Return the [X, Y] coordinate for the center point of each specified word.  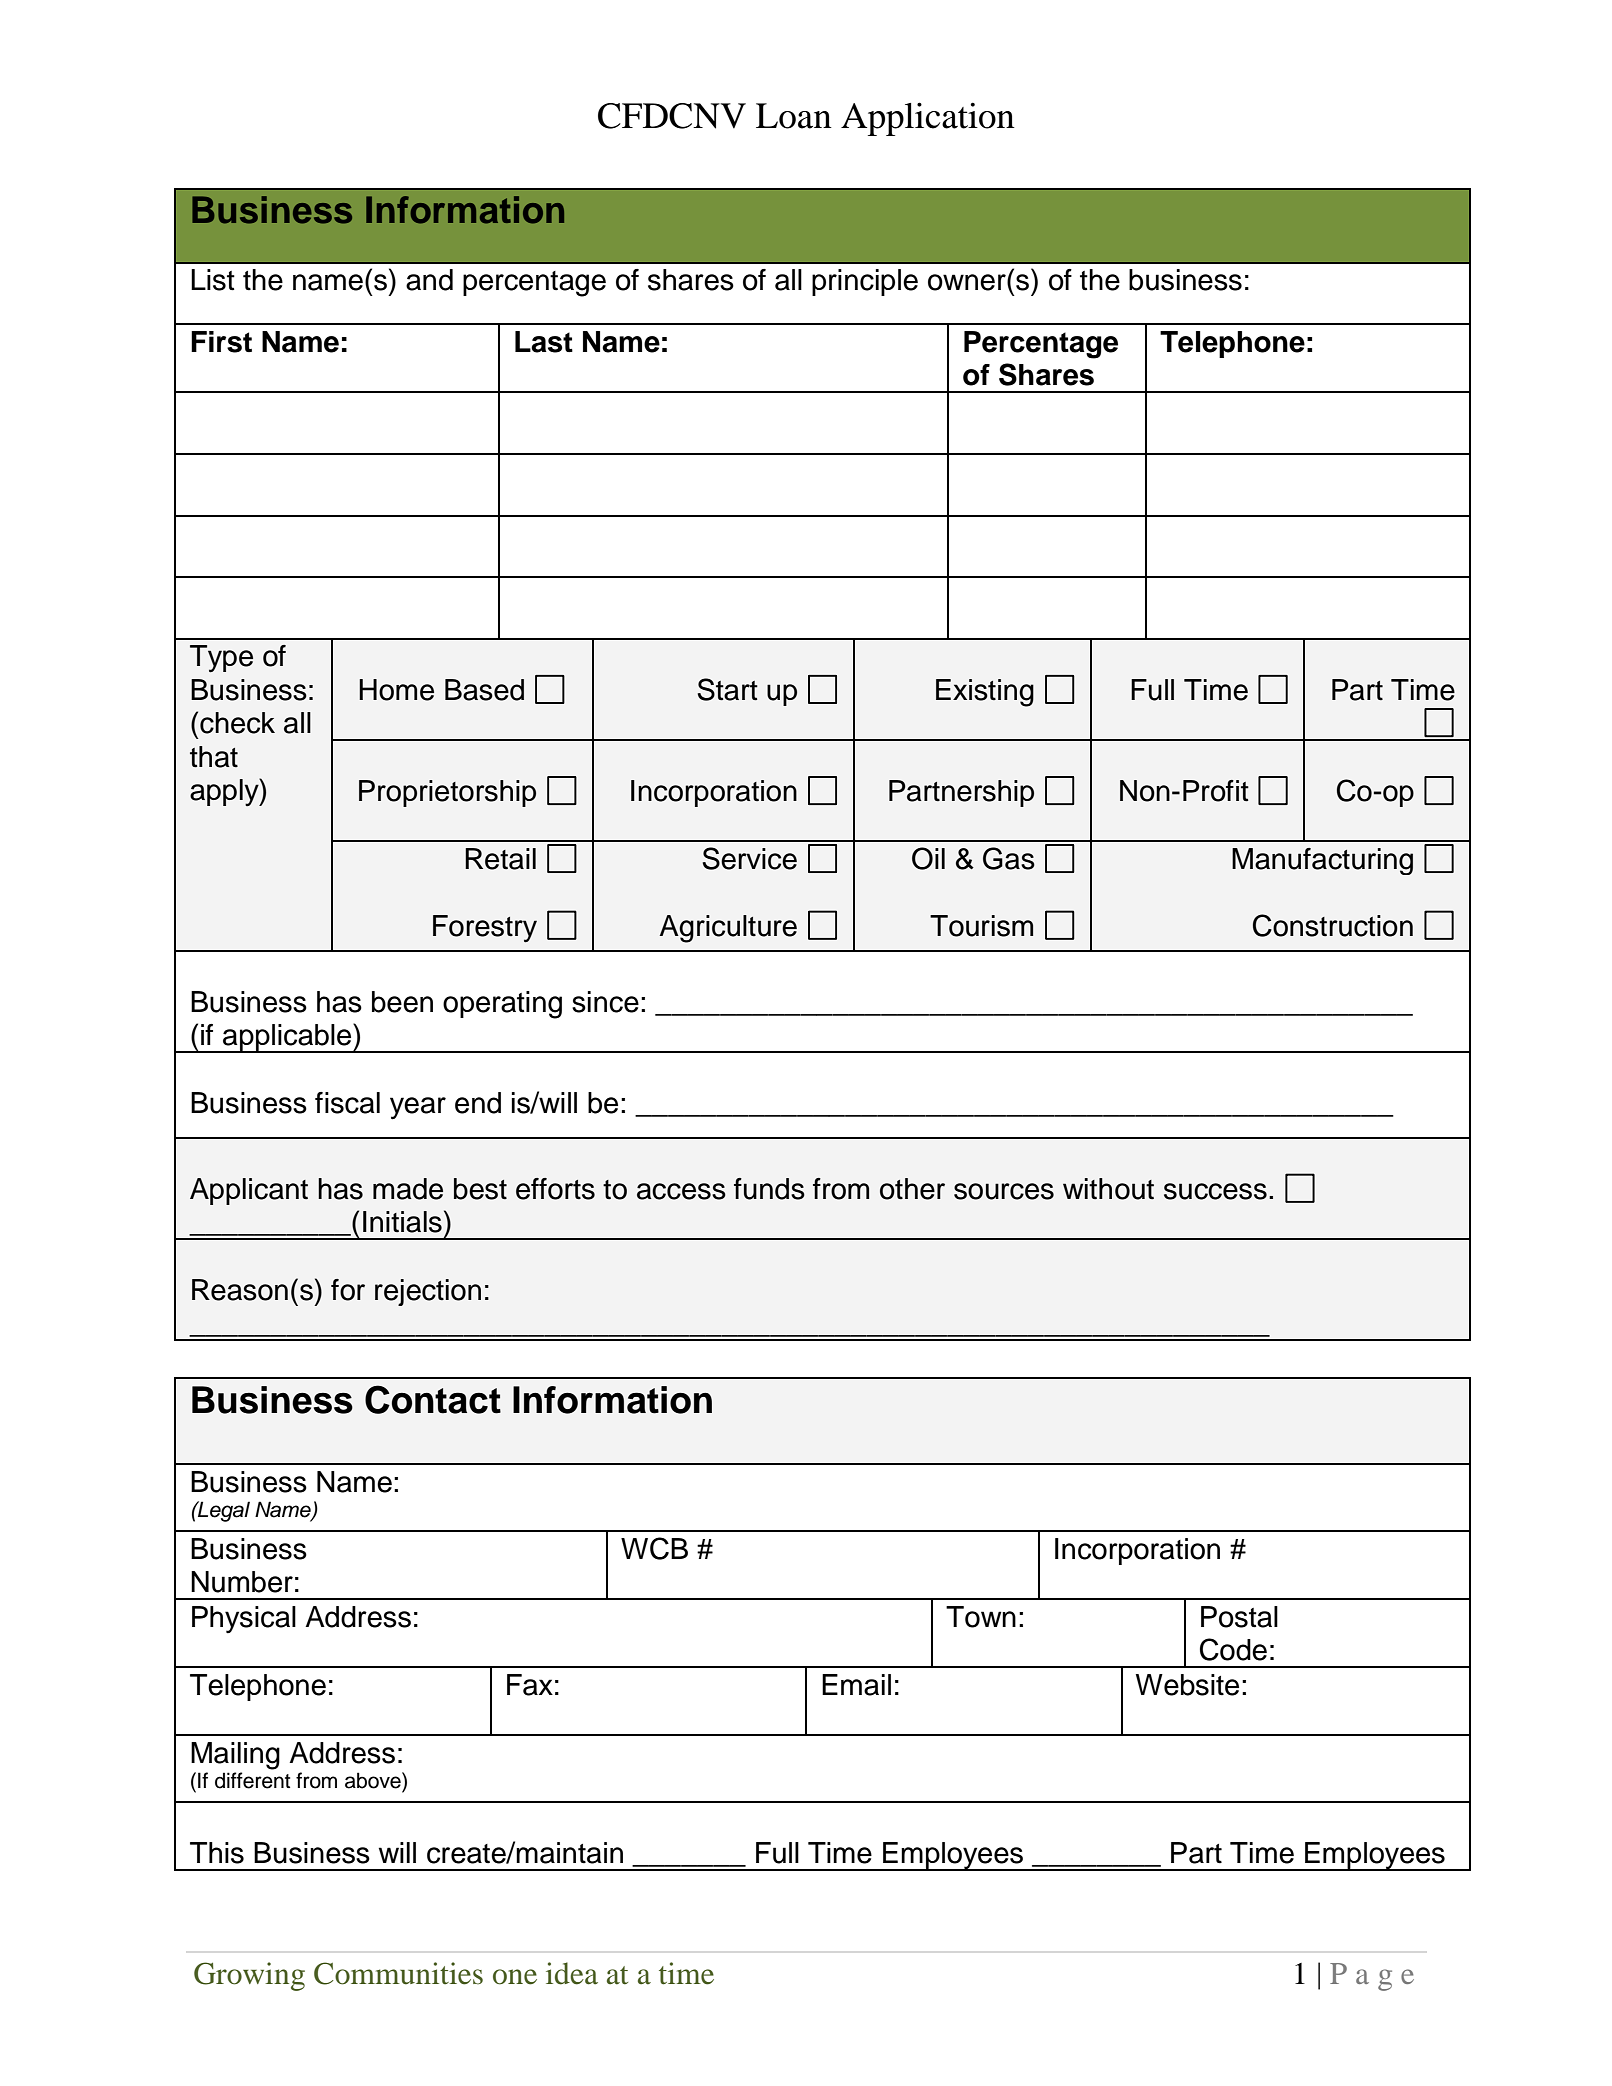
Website [1187, 1685]
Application [928, 119]
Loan [794, 116]
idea [572, 1973]
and [429, 280]
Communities [398, 1973]
